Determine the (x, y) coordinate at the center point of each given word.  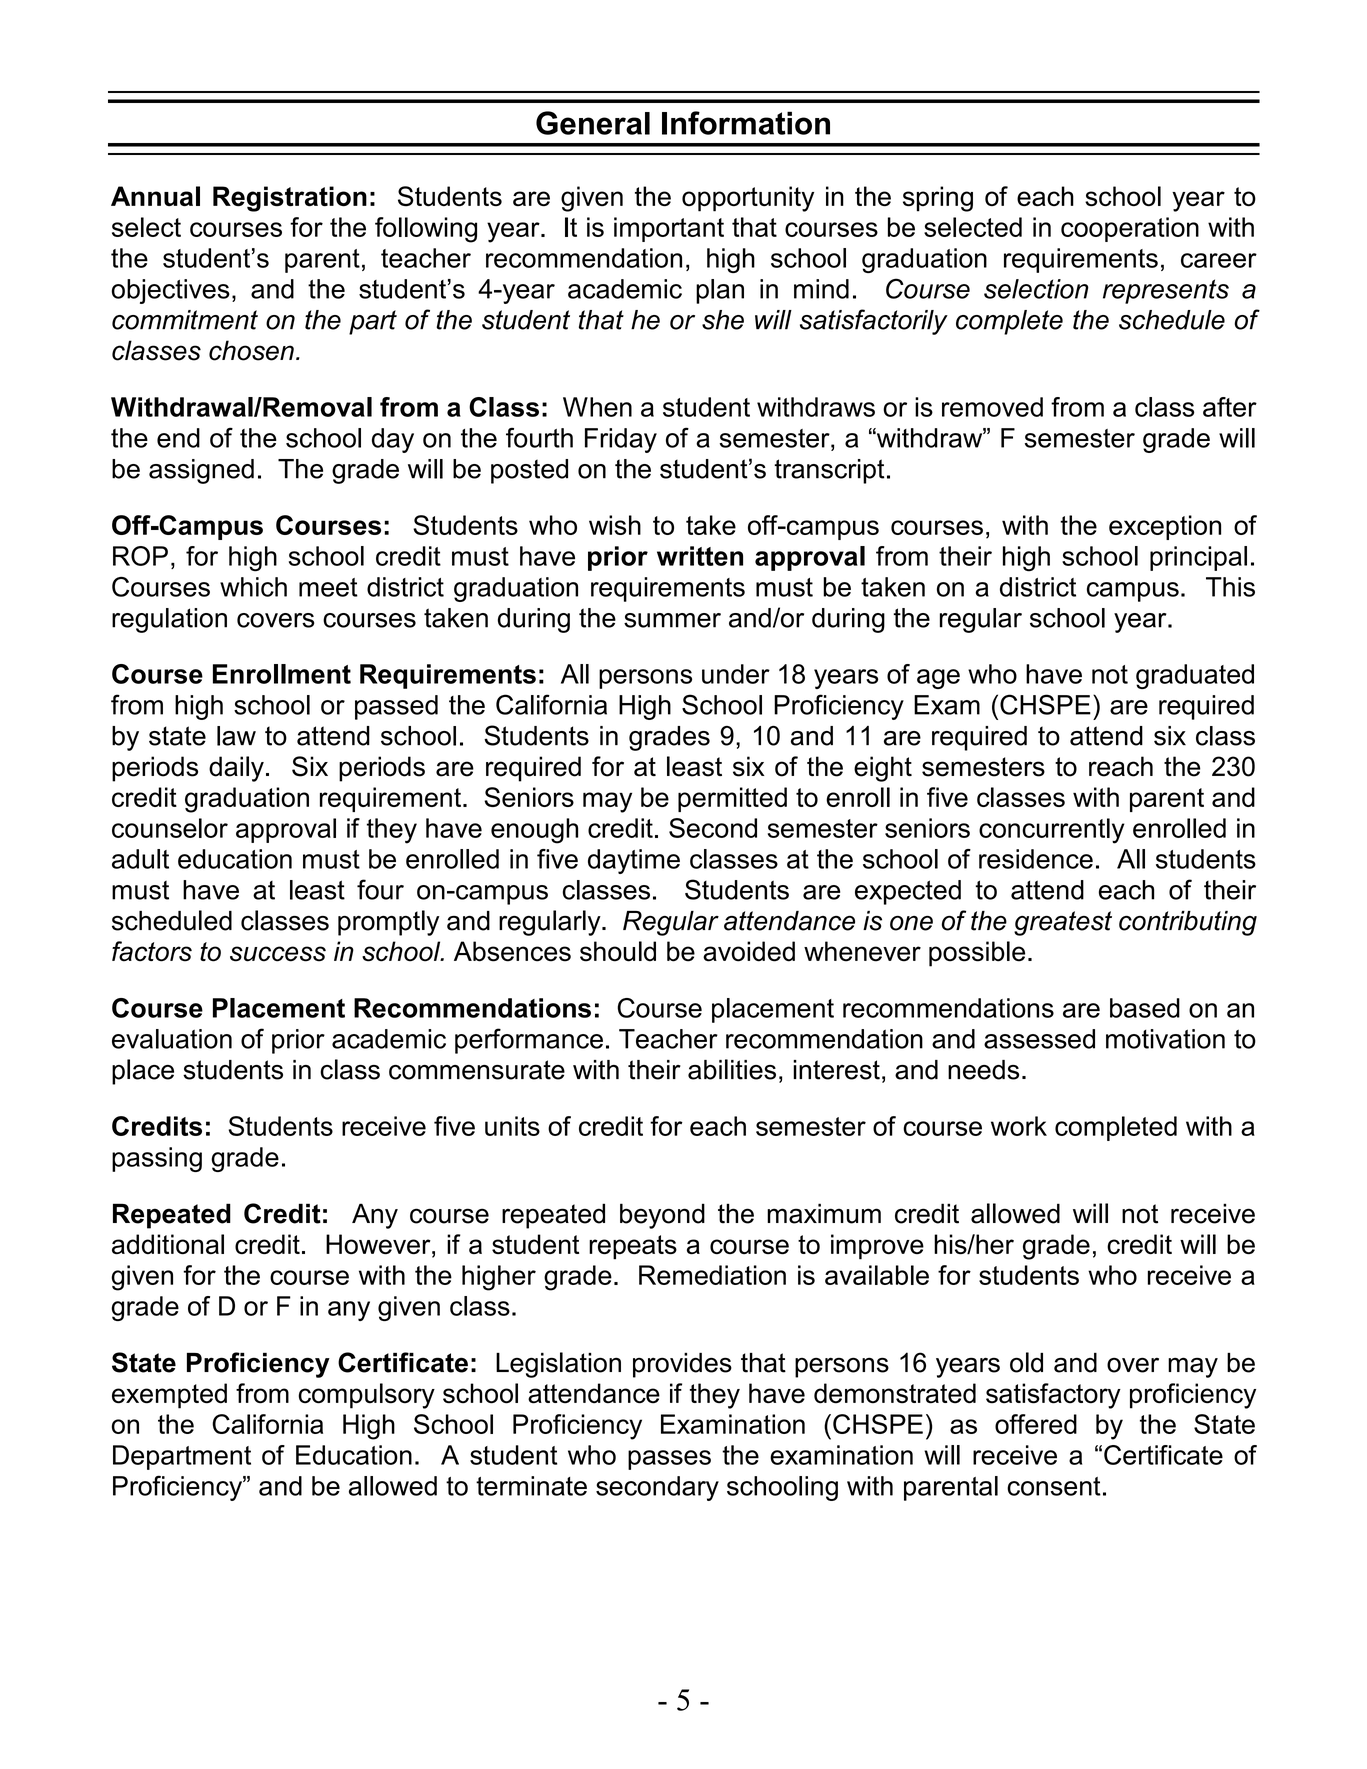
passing (157, 1159)
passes (669, 1460)
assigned (201, 471)
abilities (732, 1069)
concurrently (1052, 831)
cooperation (1130, 229)
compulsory (366, 1396)
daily (236, 769)
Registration (290, 199)
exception (1165, 527)
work (1019, 1126)
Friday (621, 440)
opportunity (748, 199)
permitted (732, 799)
